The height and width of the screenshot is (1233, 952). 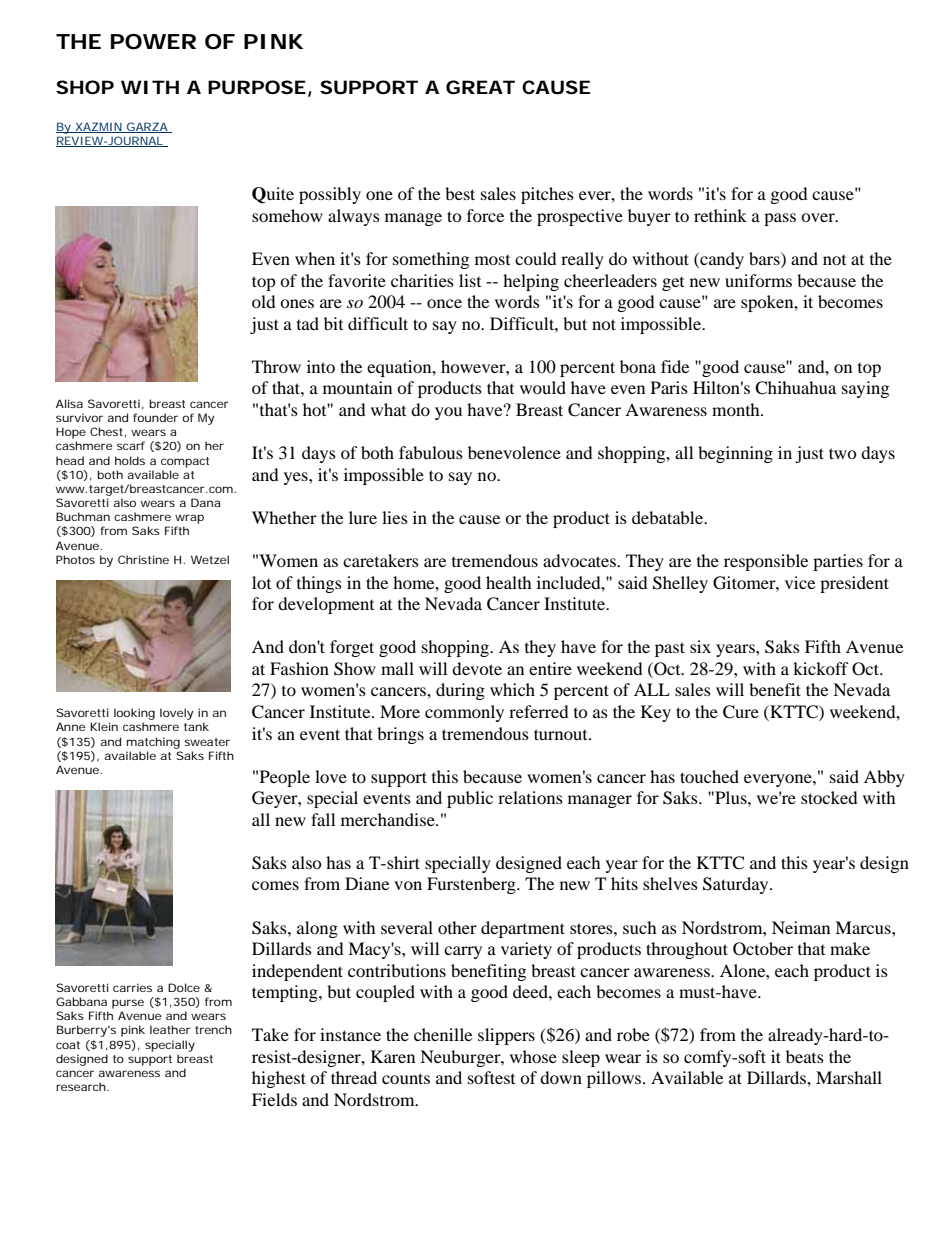 What do you see at coordinates (323, 819) in the screenshot?
I see `fall` at bounding box center [323, 819].
